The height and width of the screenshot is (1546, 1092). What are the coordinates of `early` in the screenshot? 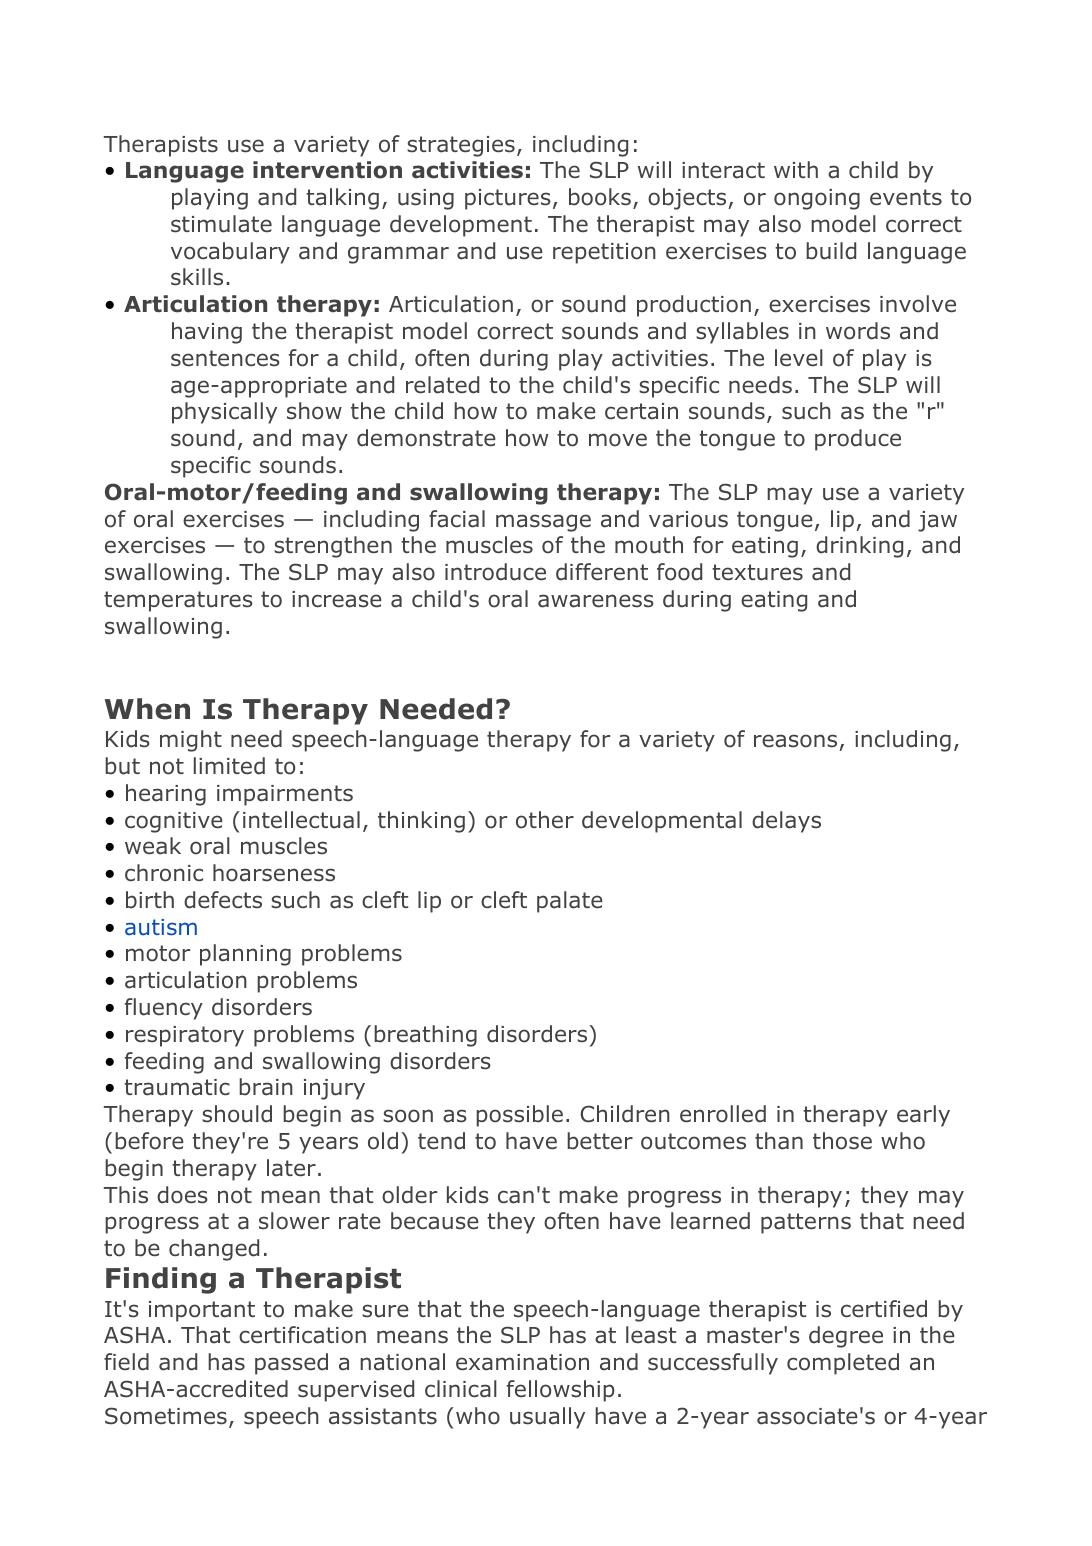 It's located at (923, 1116).
